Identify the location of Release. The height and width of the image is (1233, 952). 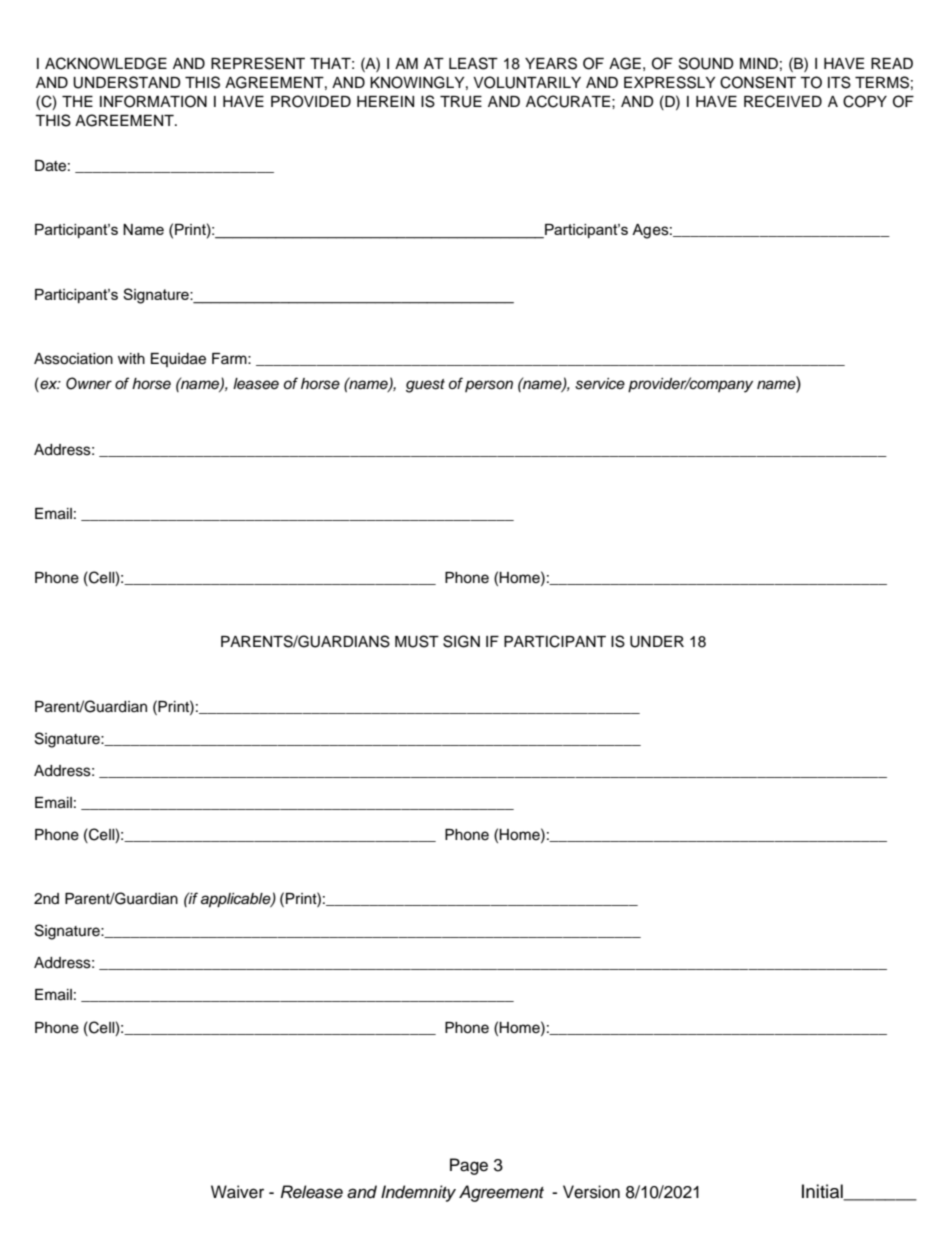
(312, 1192).
